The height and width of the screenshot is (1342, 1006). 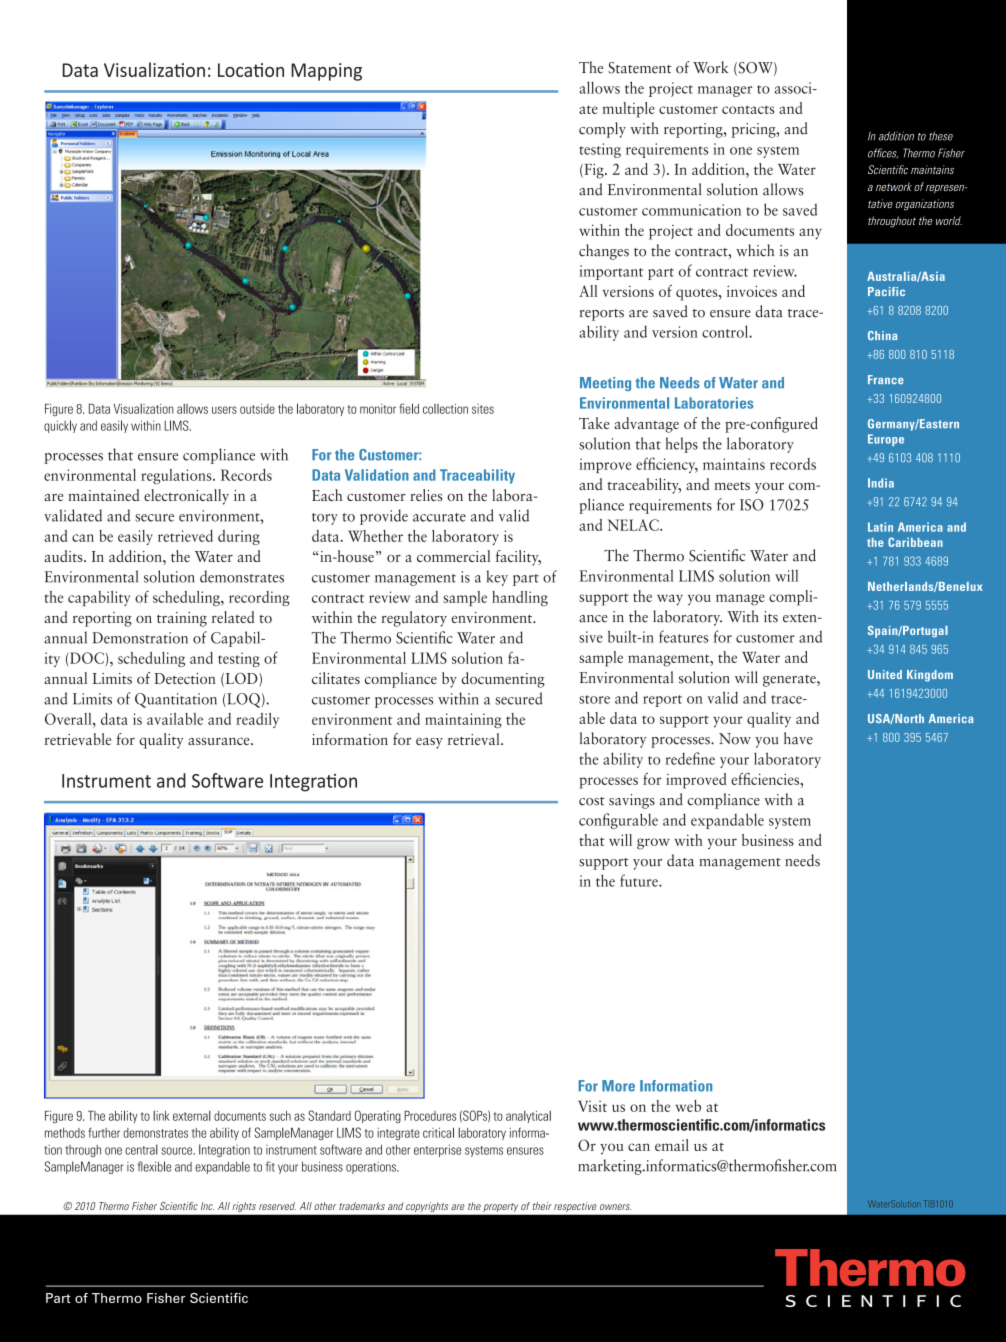 What do you see at coordinates (326, 72) in the screenshot?
I see `Mapping` at bounding box center [326, 72].
